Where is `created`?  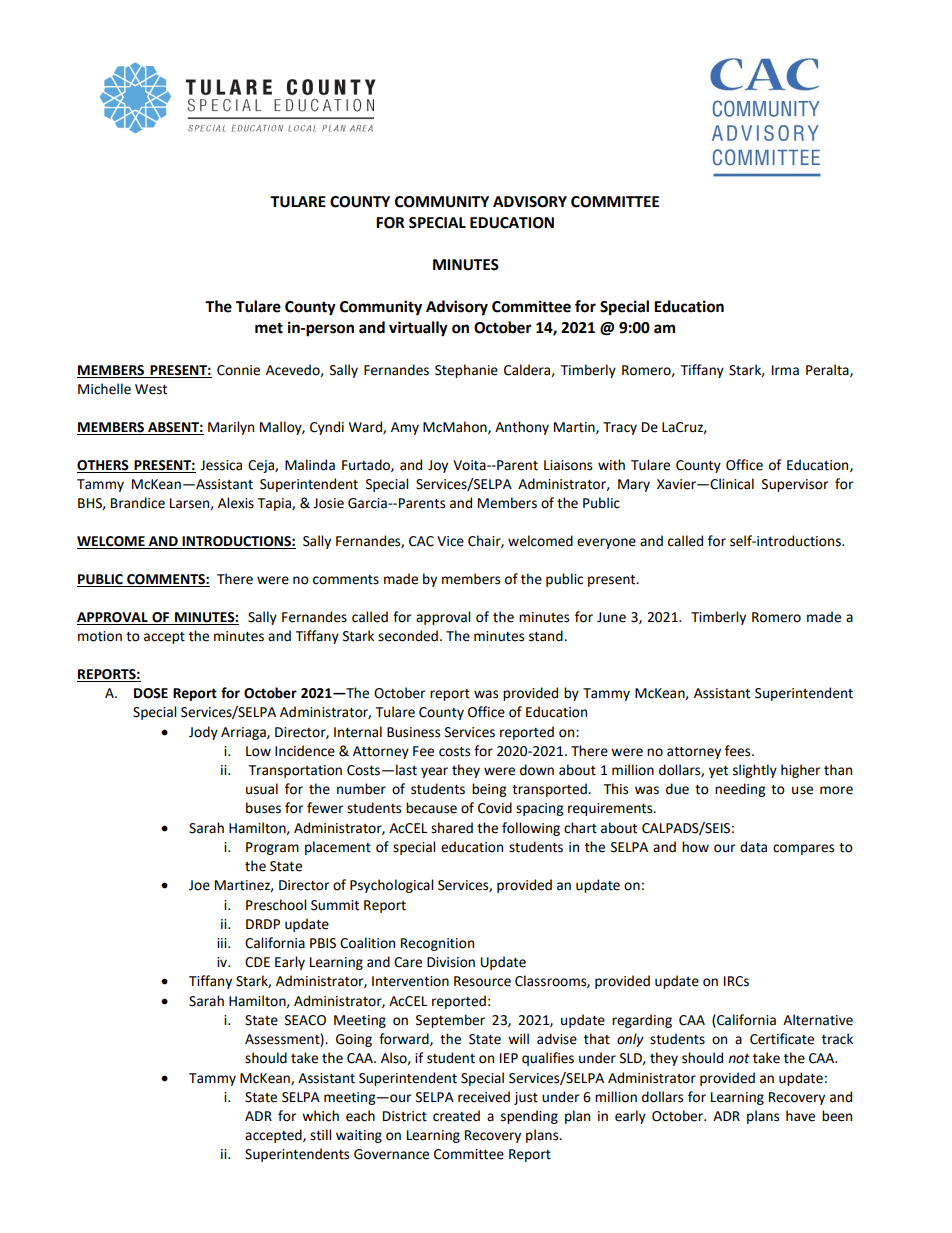
created is located at coordinates (456, 1116).
